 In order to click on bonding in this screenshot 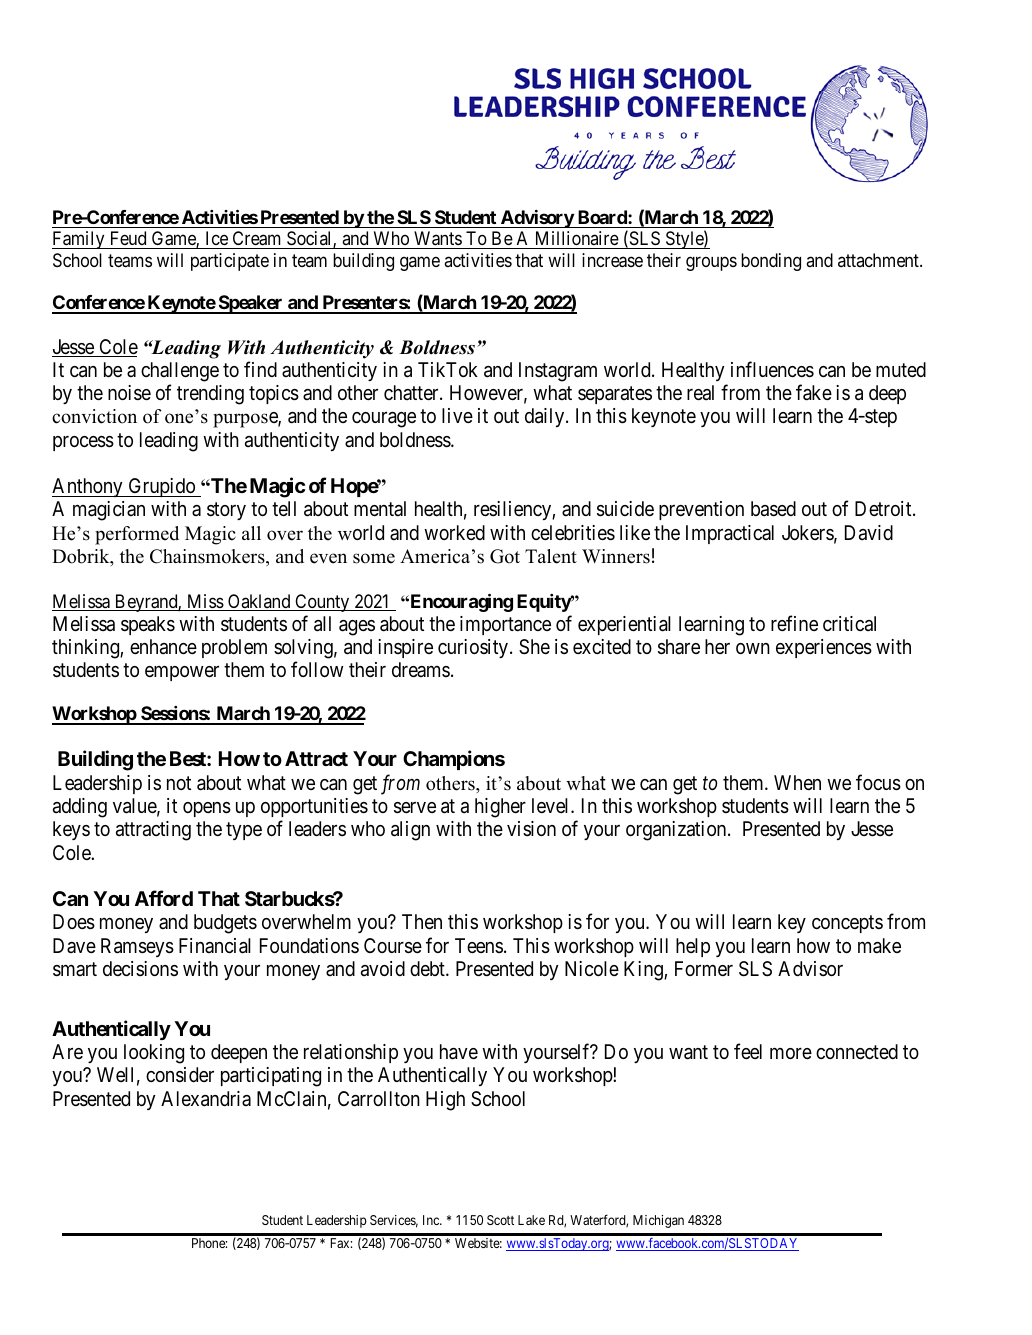, I will do `click(771, 262)`.
